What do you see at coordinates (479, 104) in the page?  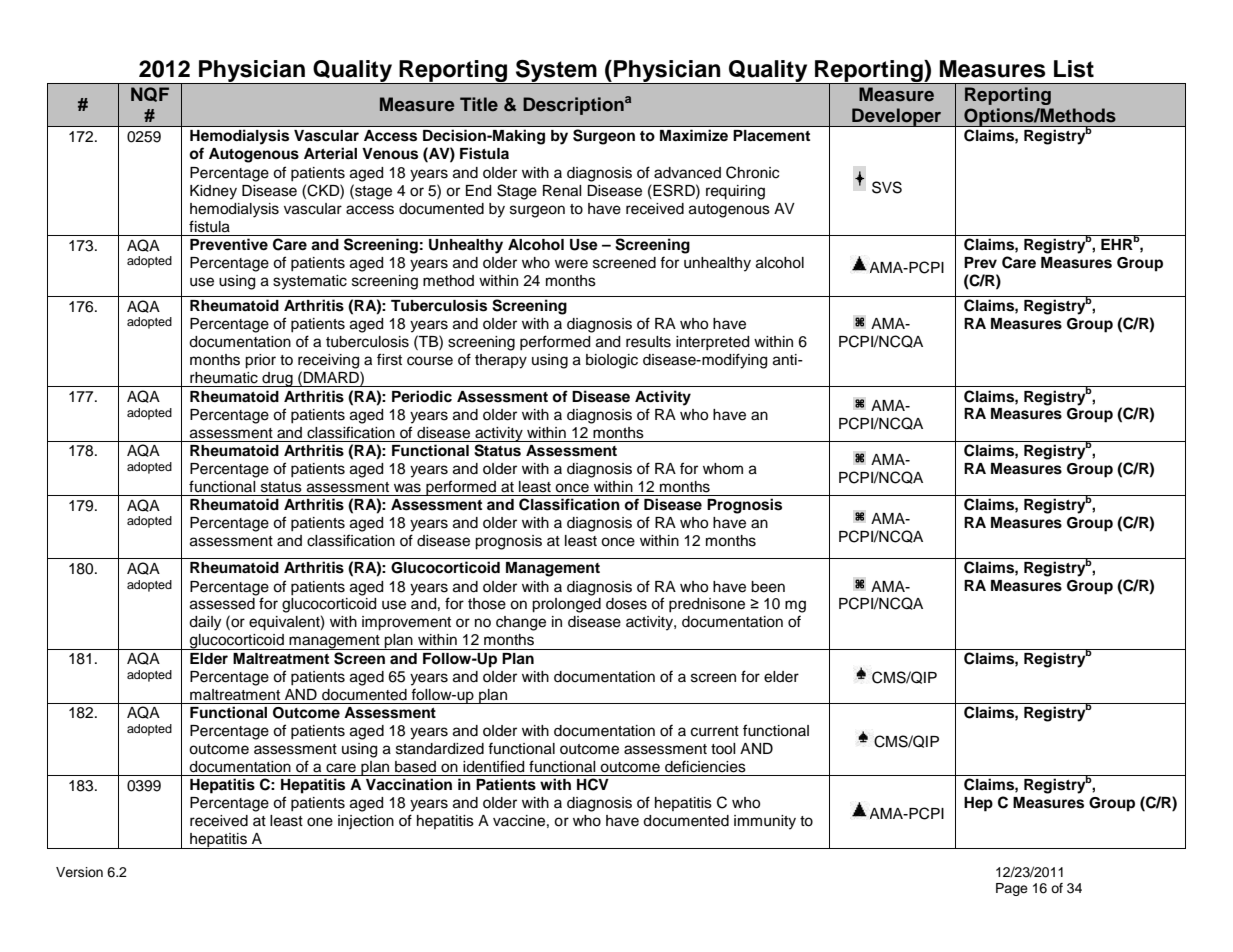 I see `Title` at bounding box center [479, 104].
